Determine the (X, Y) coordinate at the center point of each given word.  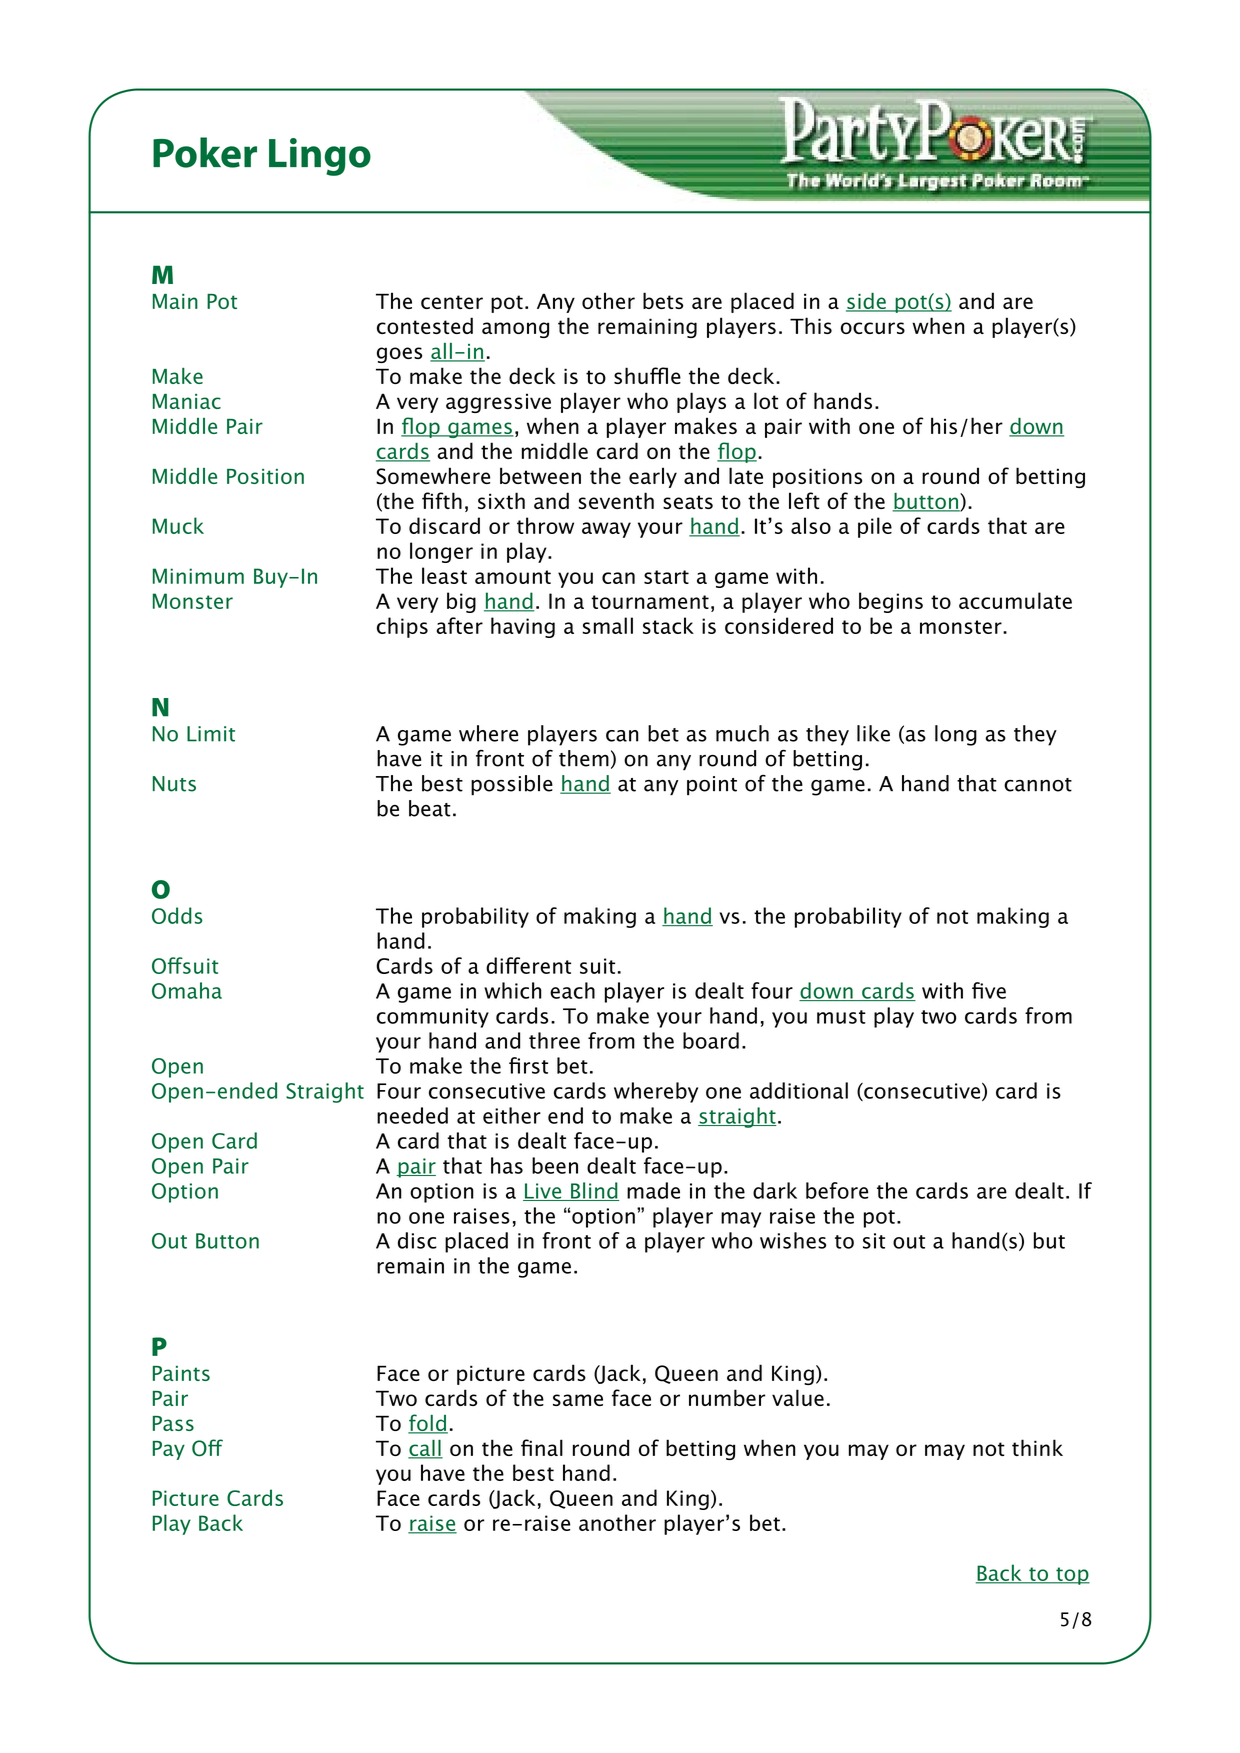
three (554, 1040)
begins (891, 602)
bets (663, 300)
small (607, 625)
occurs (873, 328)
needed (412, 1115)
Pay (169, 1450)
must (841, 1017)
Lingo (320, 157)
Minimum (198, 576)
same (578, 1400)
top (1072, 1576)
